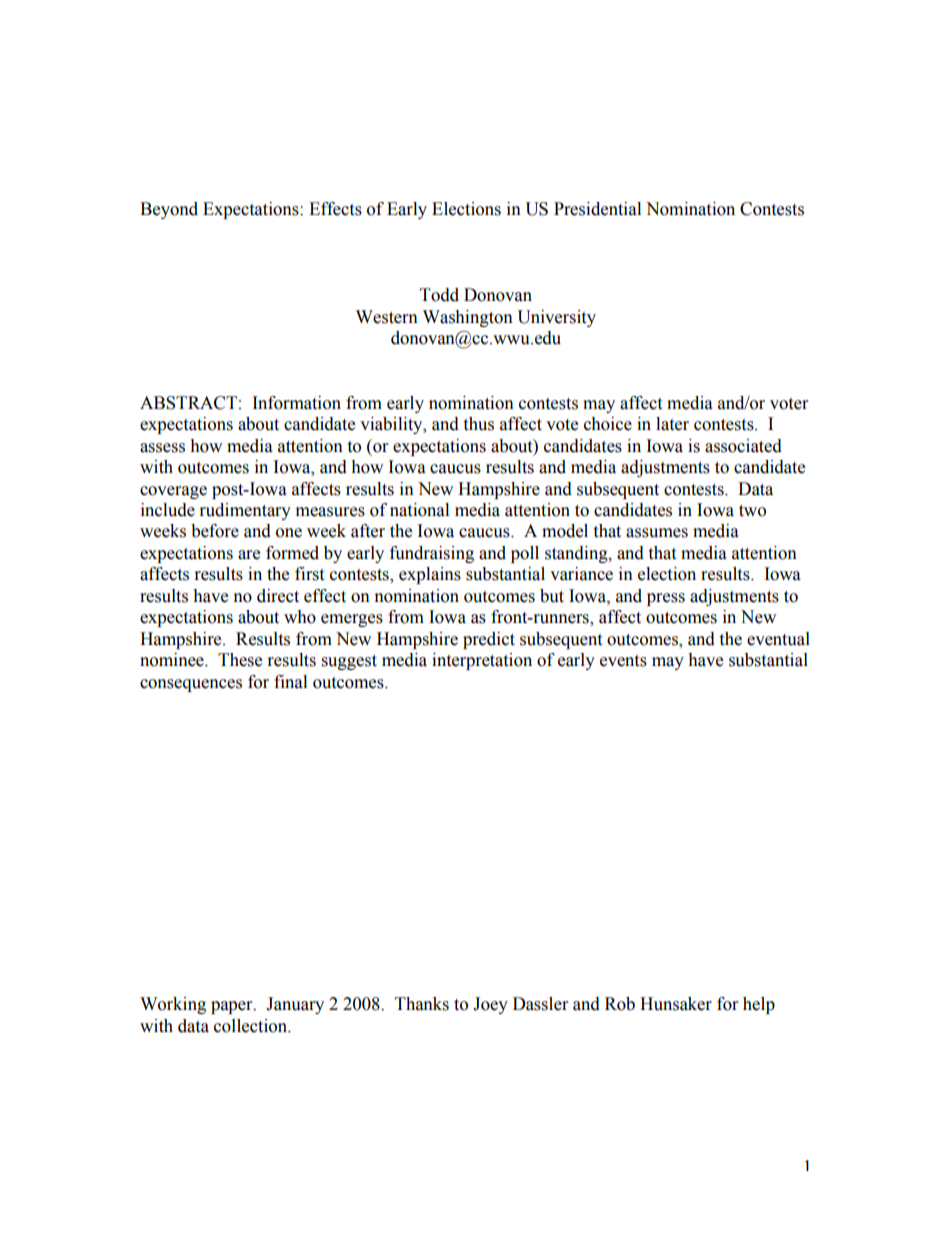 The image size is (952, 1233). I want to click on press, so click(666, 599).
